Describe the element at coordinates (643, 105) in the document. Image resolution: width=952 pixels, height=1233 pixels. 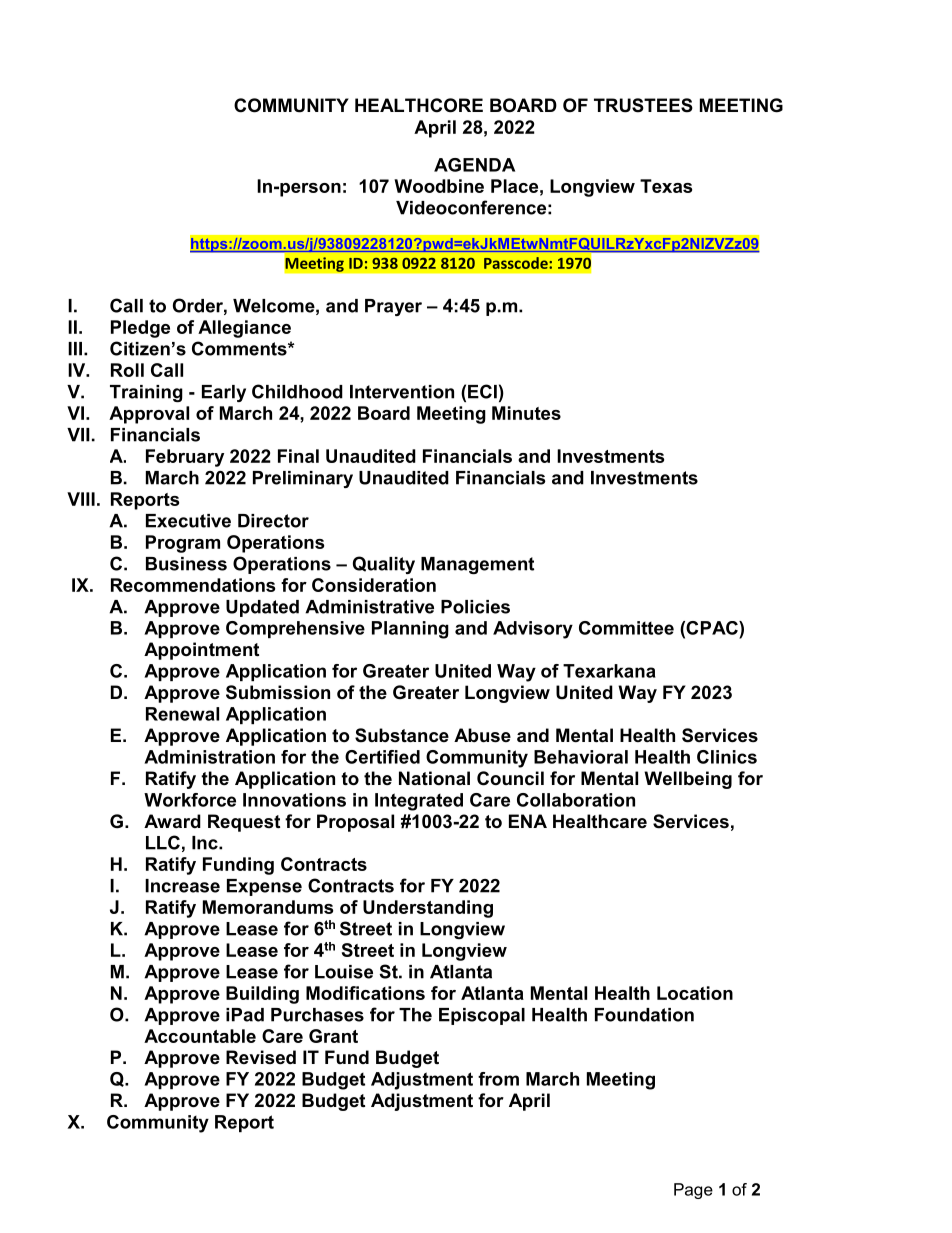
I see `TRUSTEES` at that location.
